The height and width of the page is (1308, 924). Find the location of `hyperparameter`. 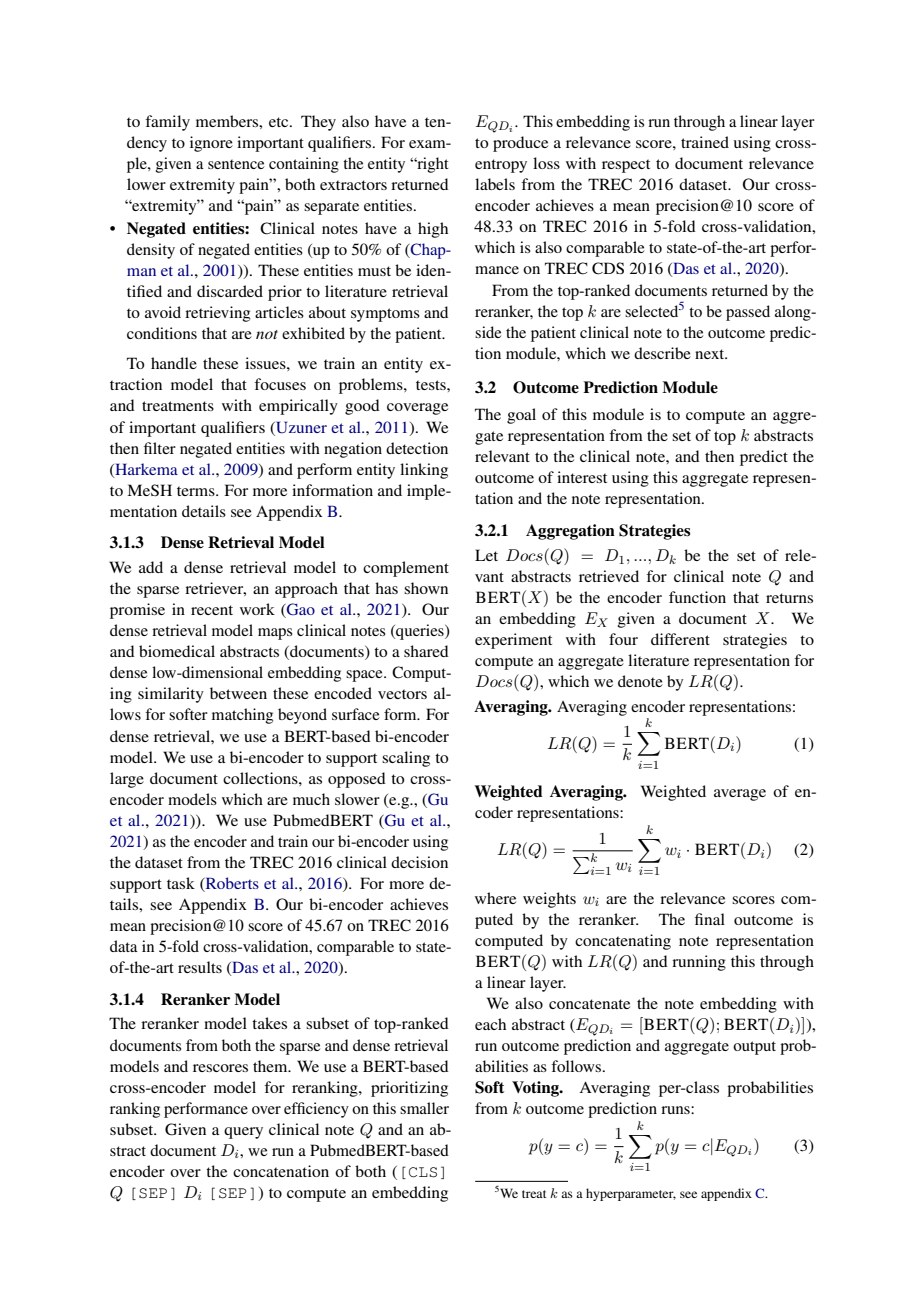

hyperparameter is located at coordinates (631, 1194).
